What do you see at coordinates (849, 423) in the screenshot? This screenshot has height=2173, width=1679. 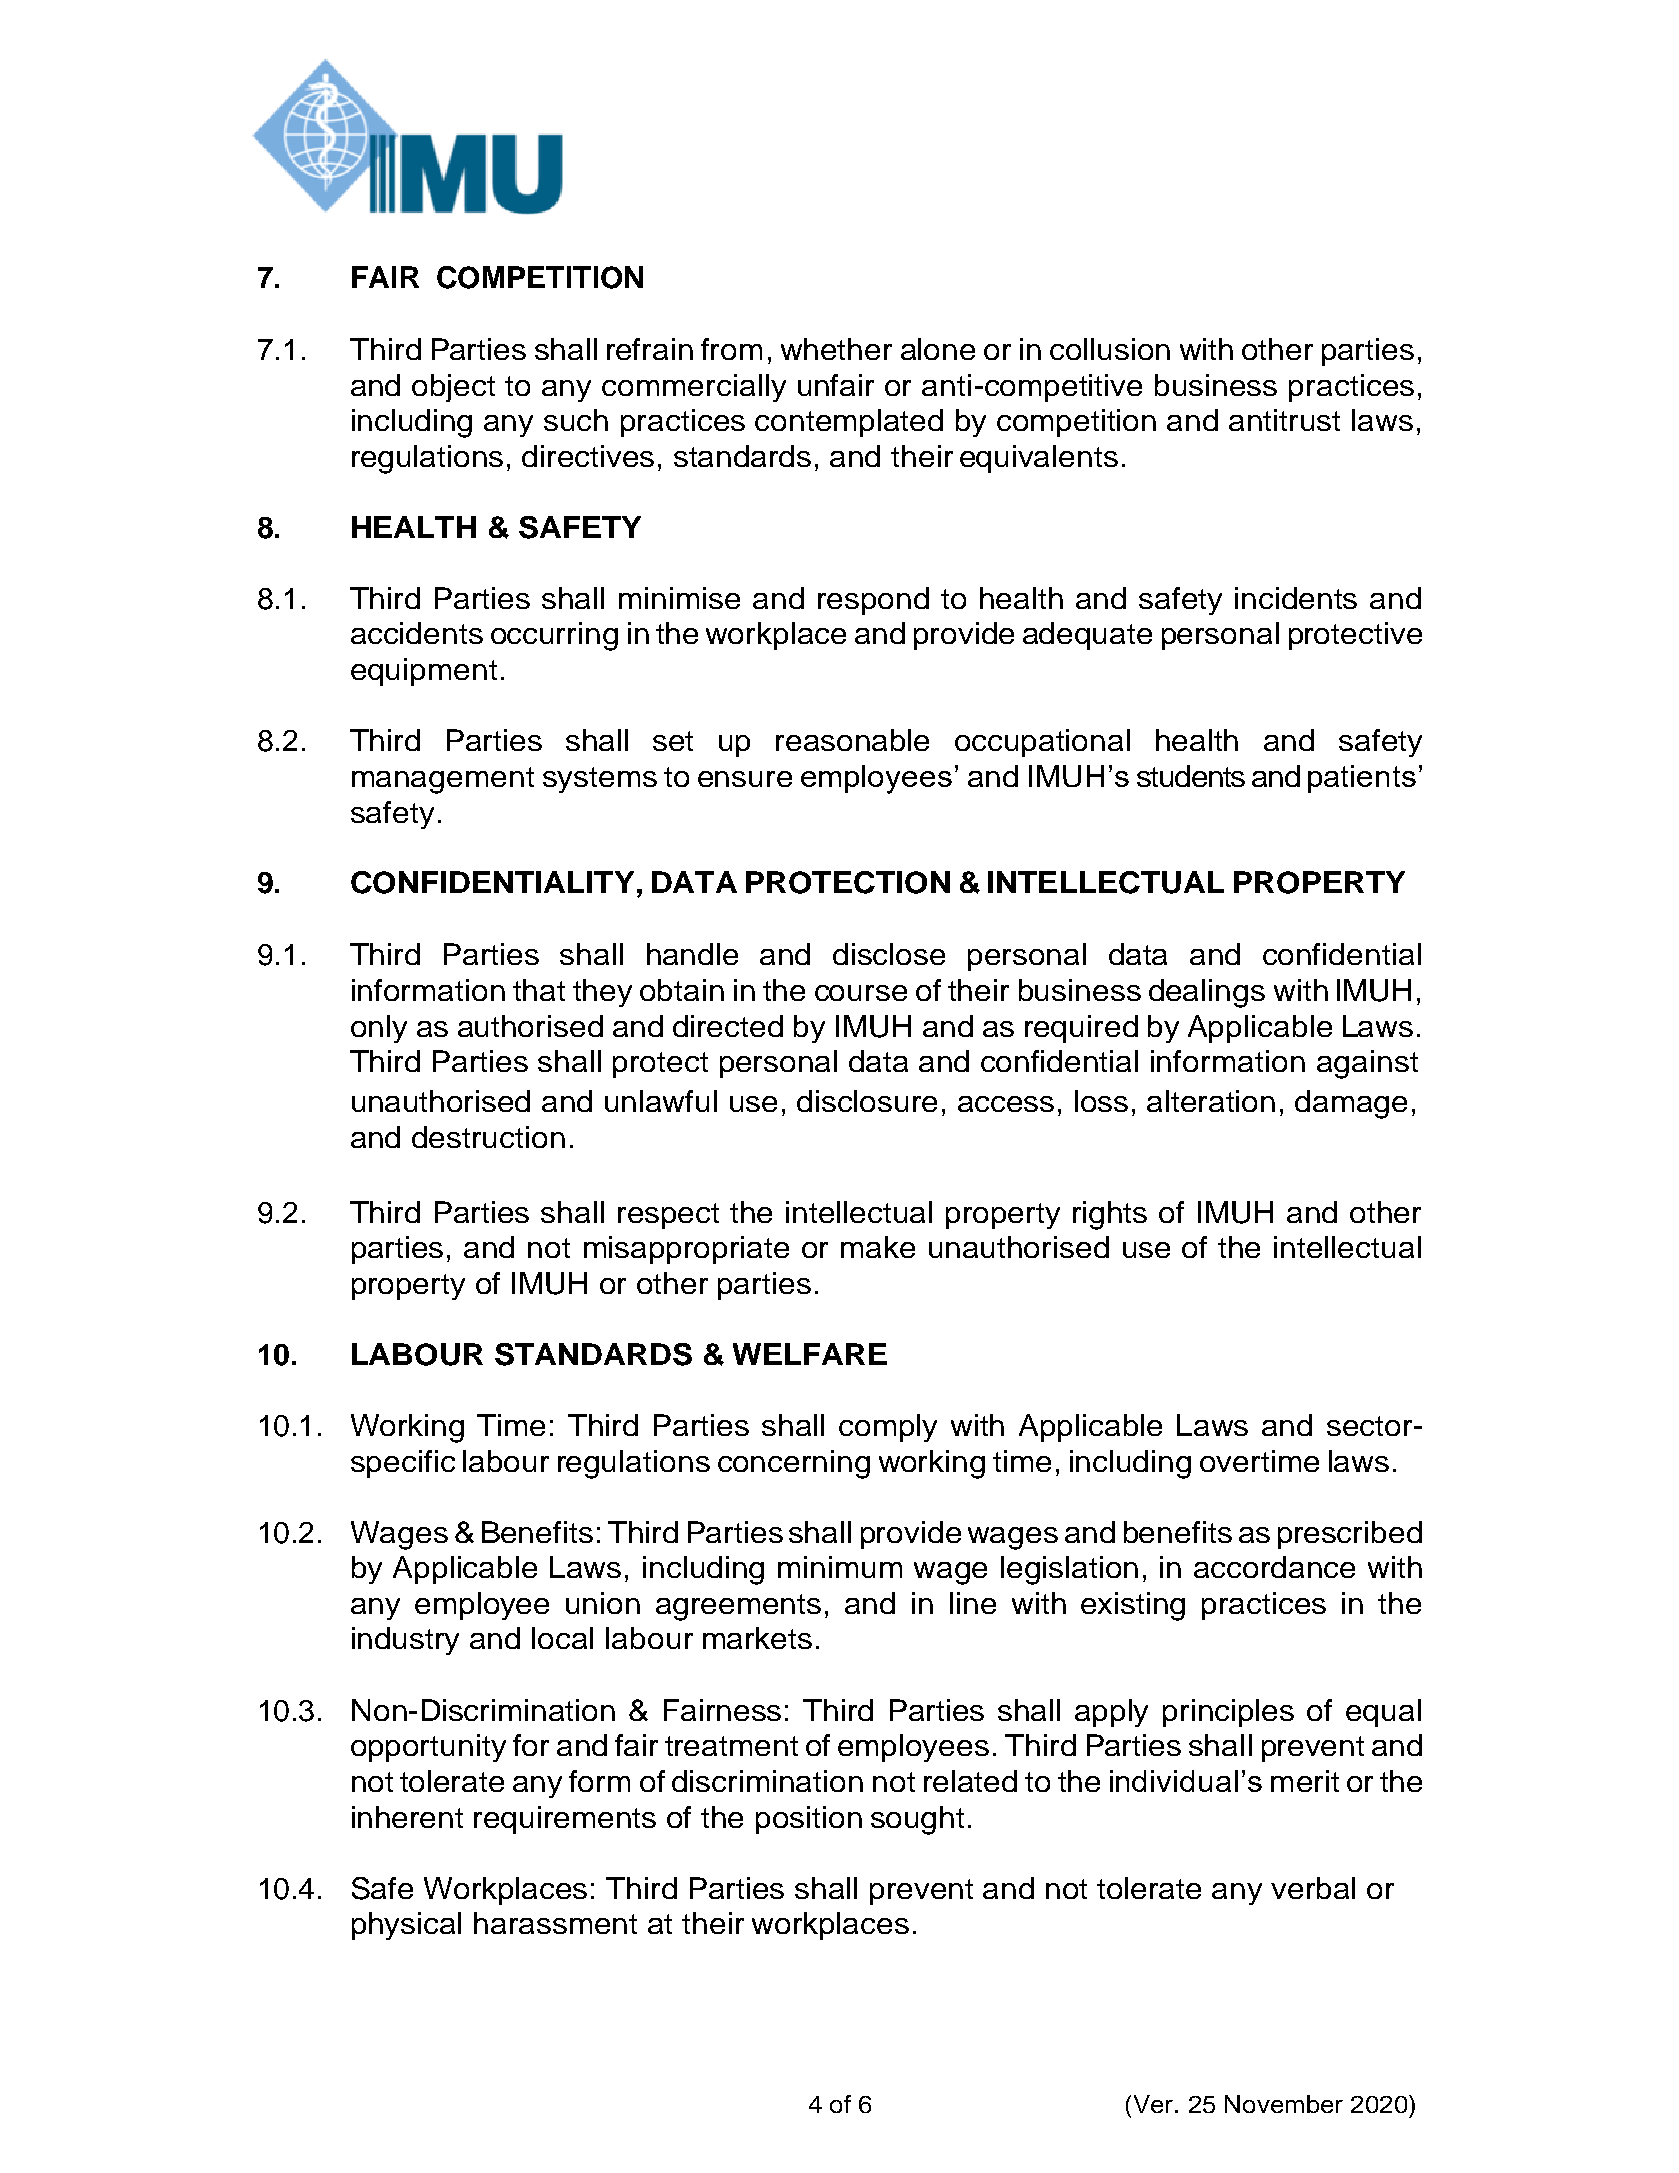 I see `contemplated` at bounding box center [849, 423].
